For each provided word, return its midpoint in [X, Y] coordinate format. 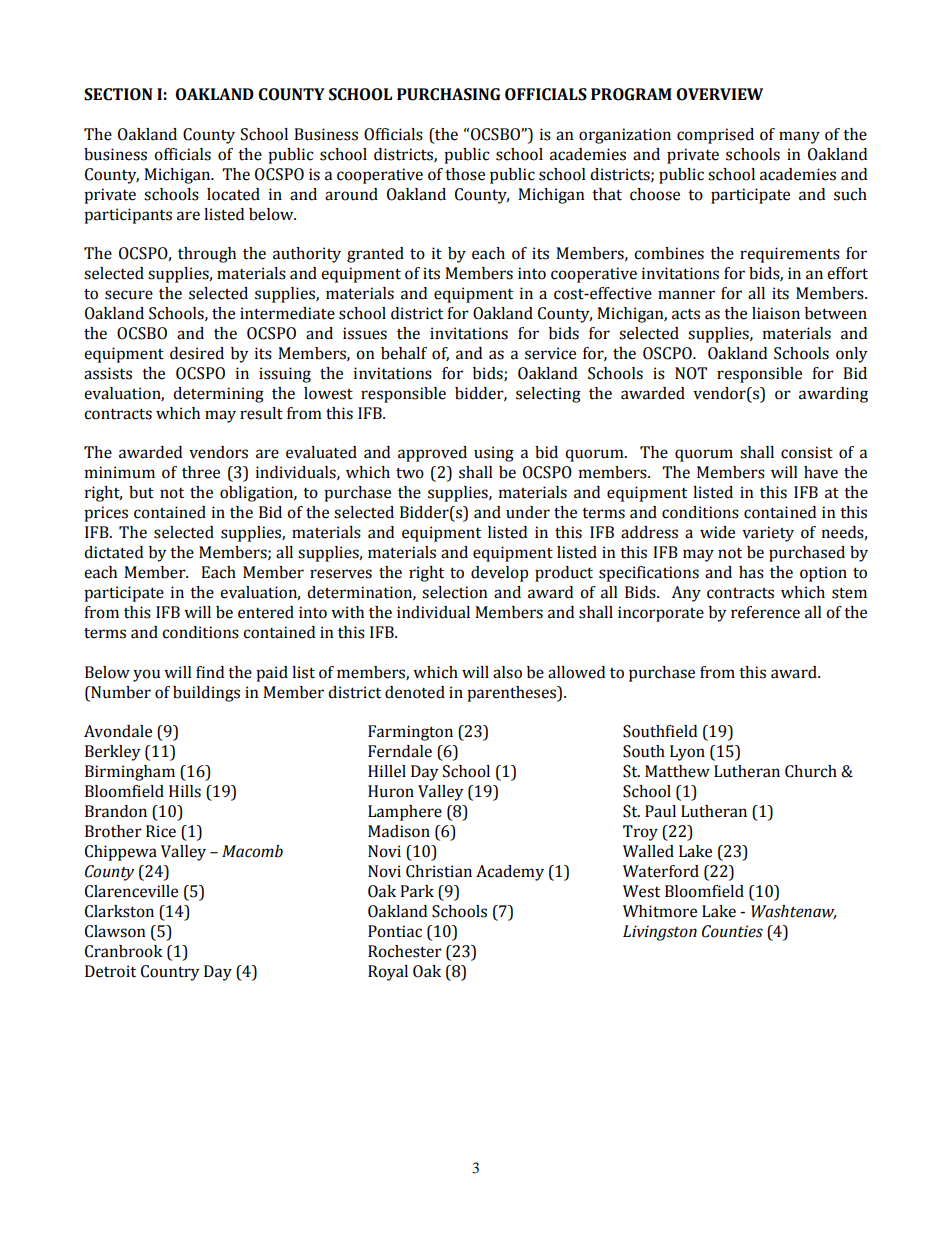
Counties [732, 931]
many [799, 137]
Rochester [405, 951]
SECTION [118, 94]
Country [170, 973]
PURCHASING [448, 94]
